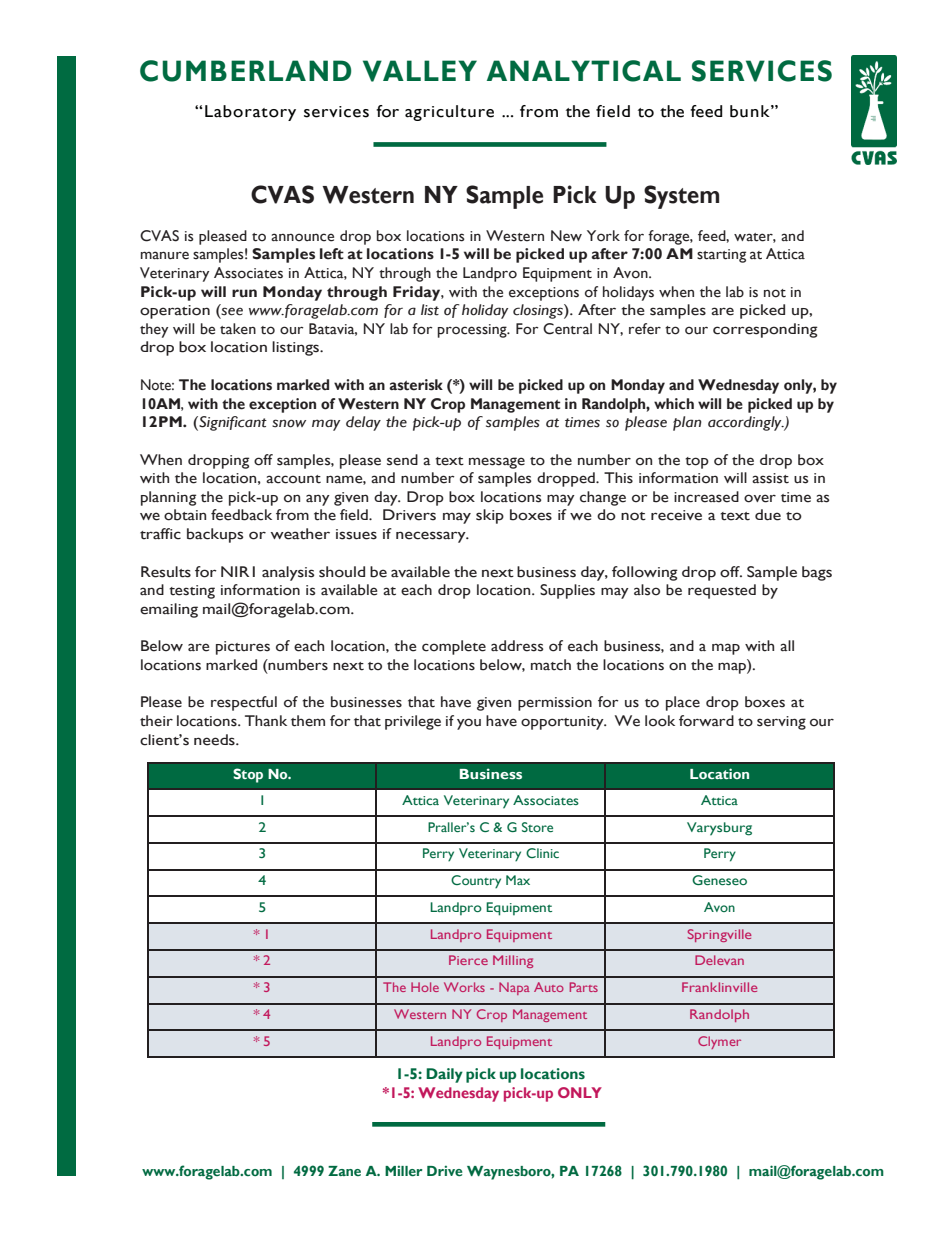 The height and width of the screenshot is (1233, 952). Describe the element at coordinates (517, 646) in the screenshot. I see `address` at that location.
